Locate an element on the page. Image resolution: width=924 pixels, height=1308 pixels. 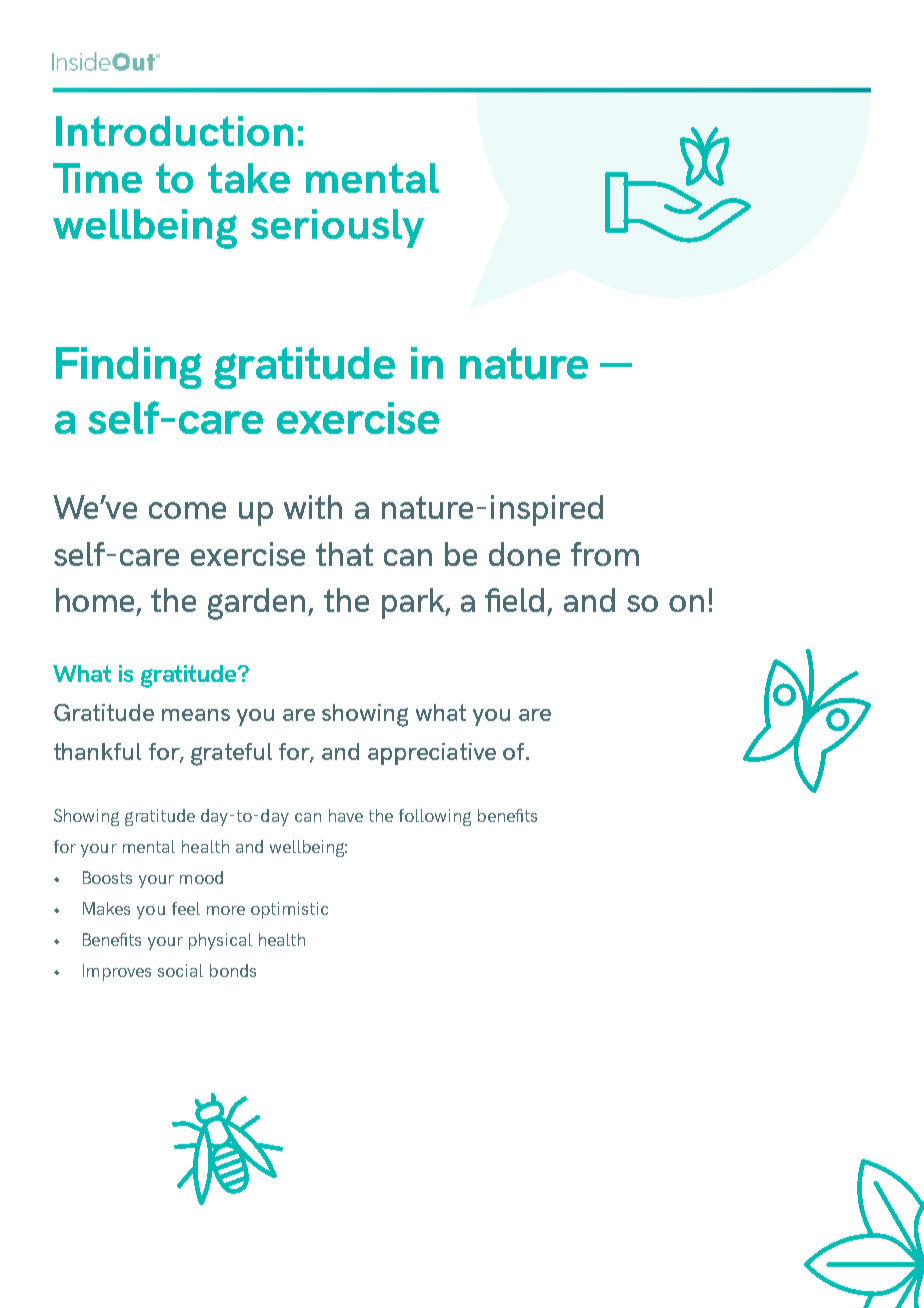
done is located at coordinates (524, 554).
